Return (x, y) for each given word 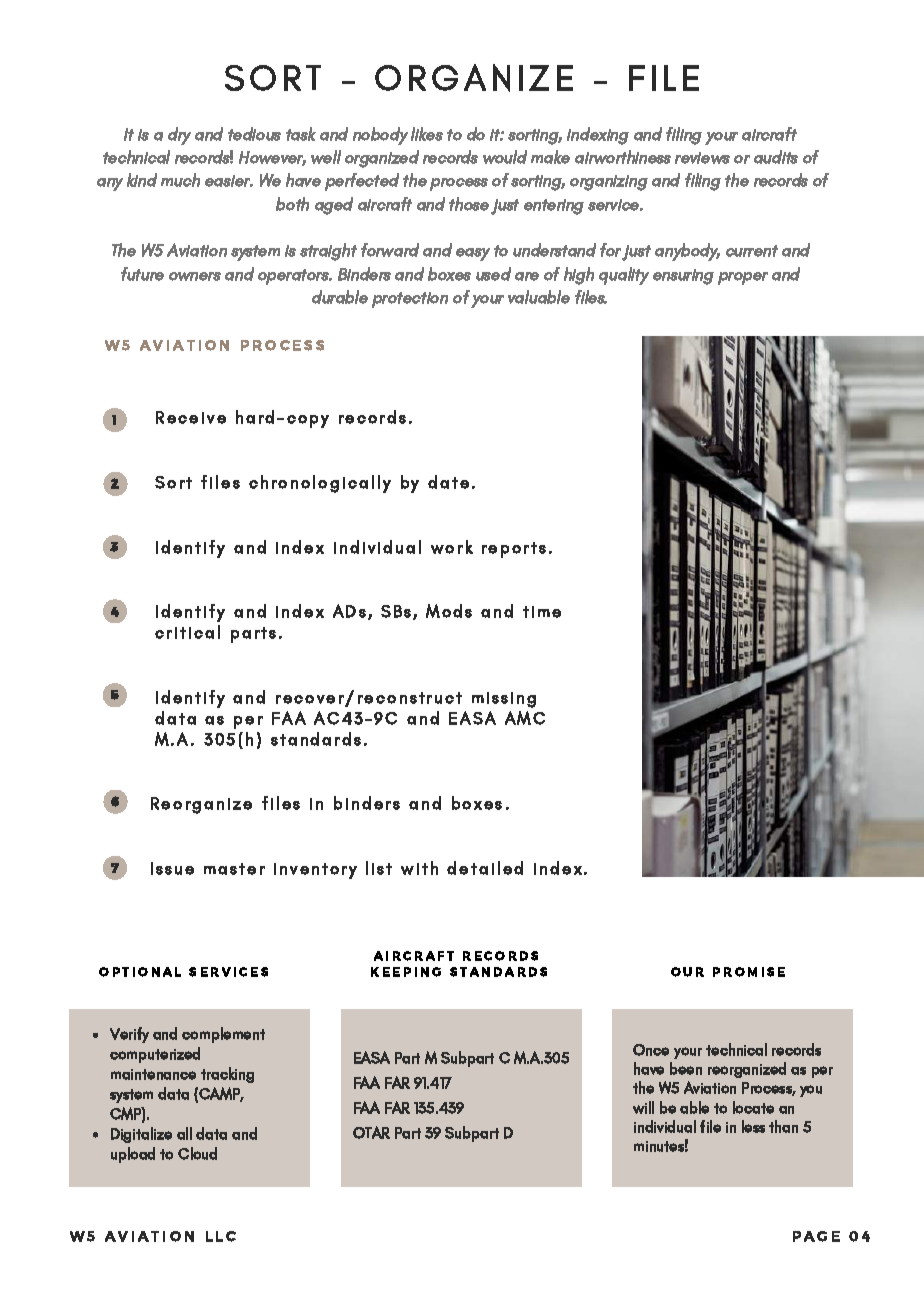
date (448, 482)
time (542, 612)
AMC (525, 718)
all (184, 1133)
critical (187, 632)
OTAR (371, 1132)
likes (427, 134)
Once (651, 1050)
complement (223, 1035)
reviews (702, 158)
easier (229, 181)
